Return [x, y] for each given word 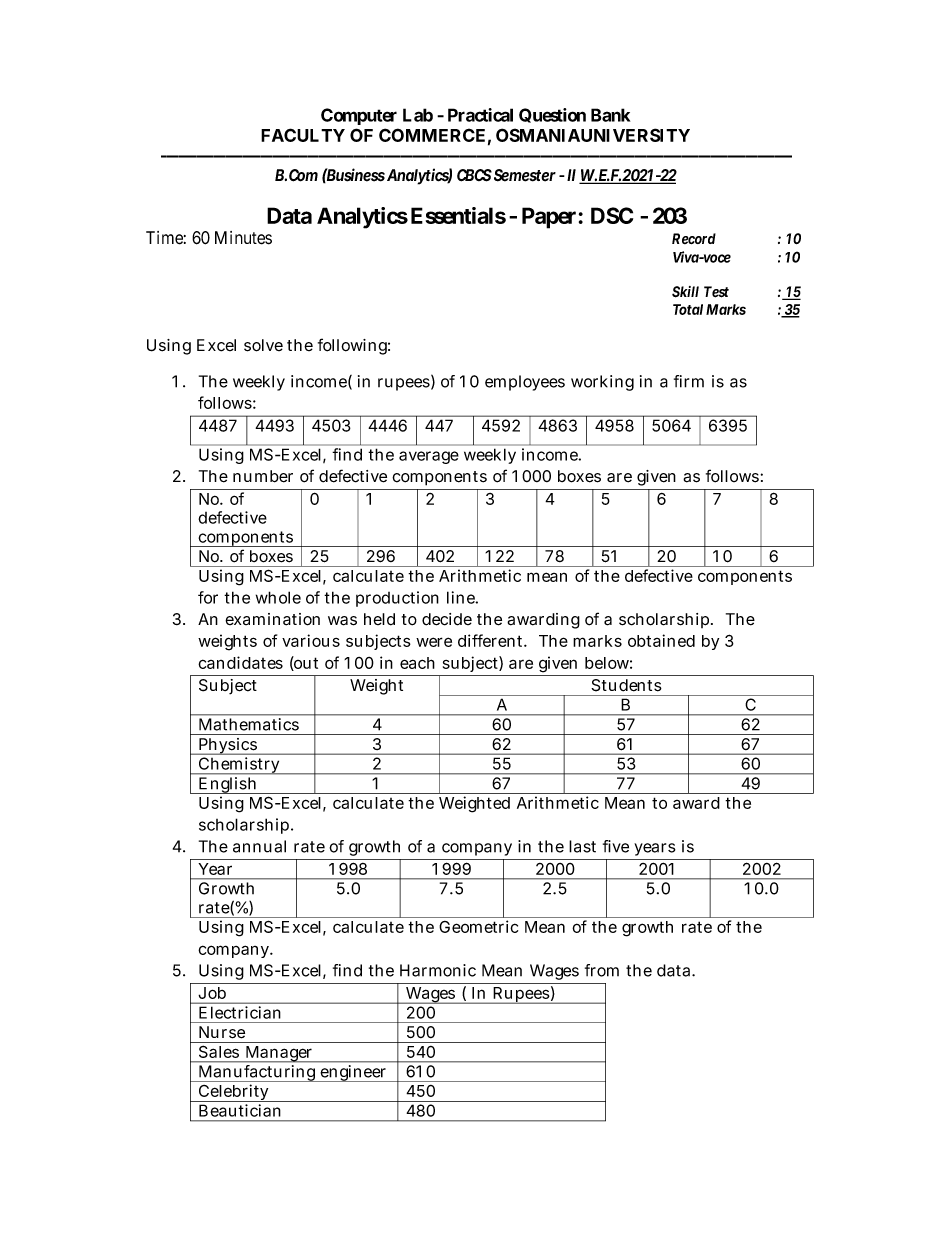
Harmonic [438, 970]
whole [278, 597]
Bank [610, 115]
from [602, 970]
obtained [661, 640]
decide [447, 619]
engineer [353, 1073]
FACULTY [303, 135]
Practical [480, 115]
